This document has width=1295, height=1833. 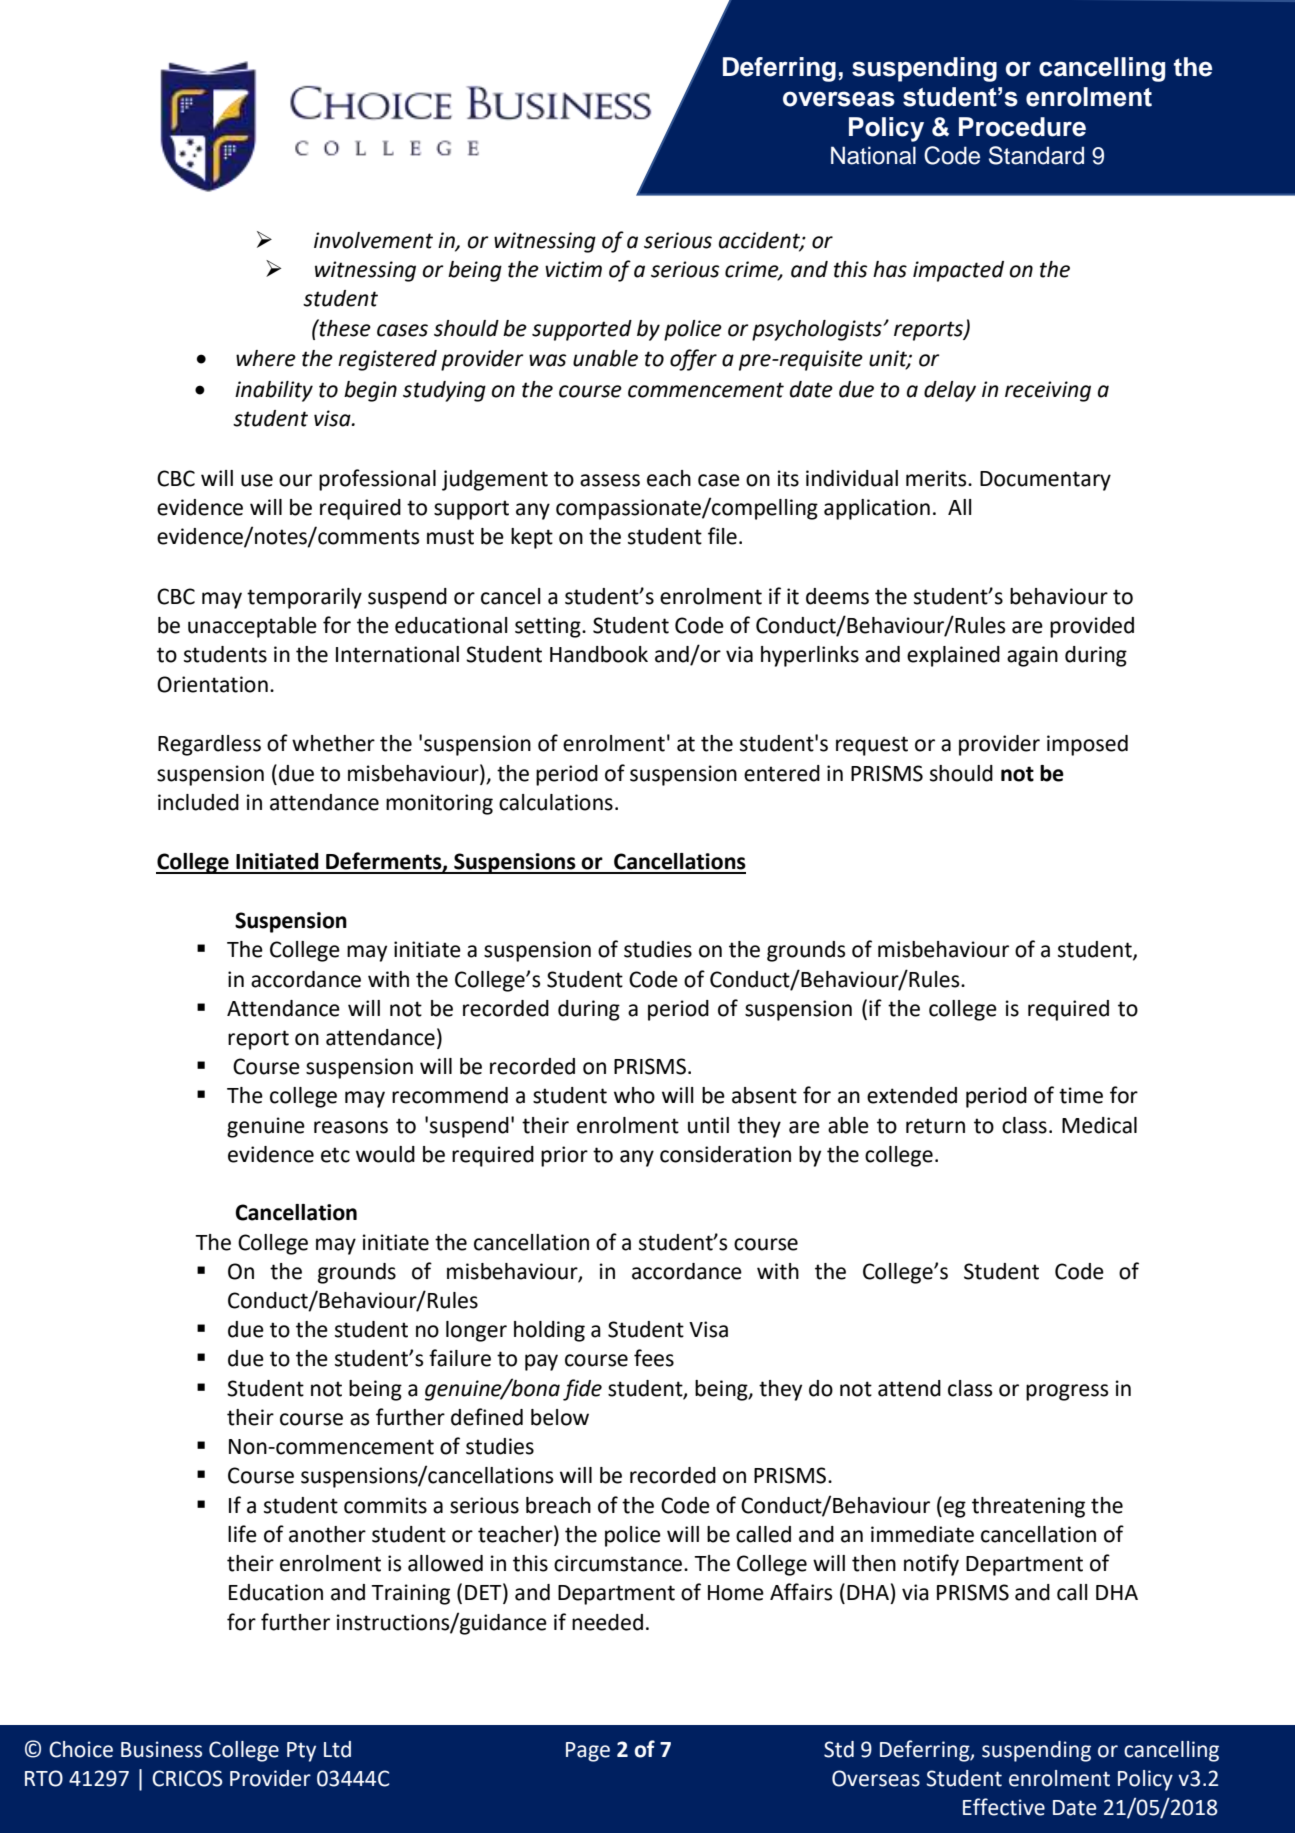 What do you see at coordinates (541, 1362) in the document?
I see `pay` at bounding box center [541, 1362].
